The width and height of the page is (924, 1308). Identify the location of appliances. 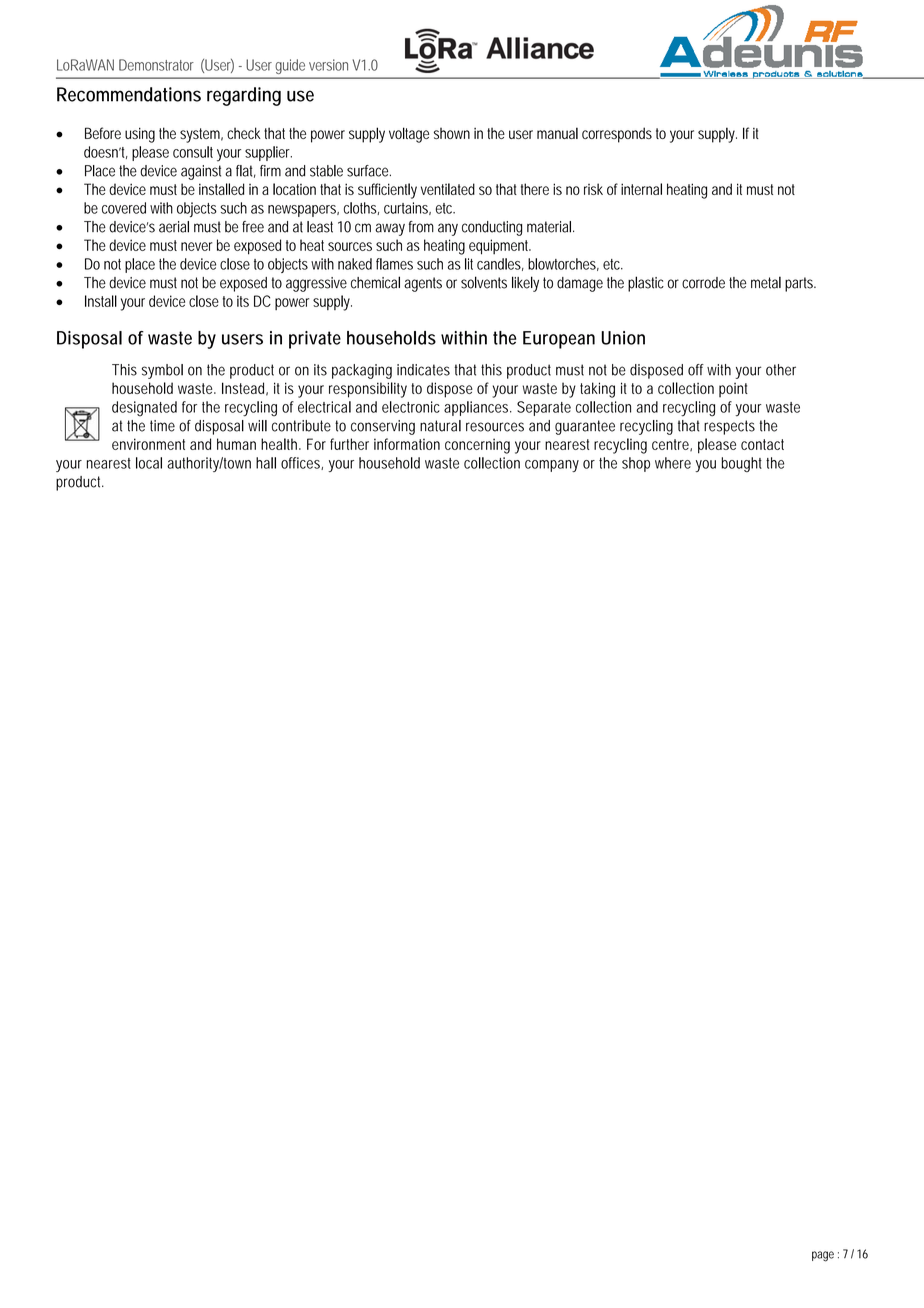
(476, 408).
